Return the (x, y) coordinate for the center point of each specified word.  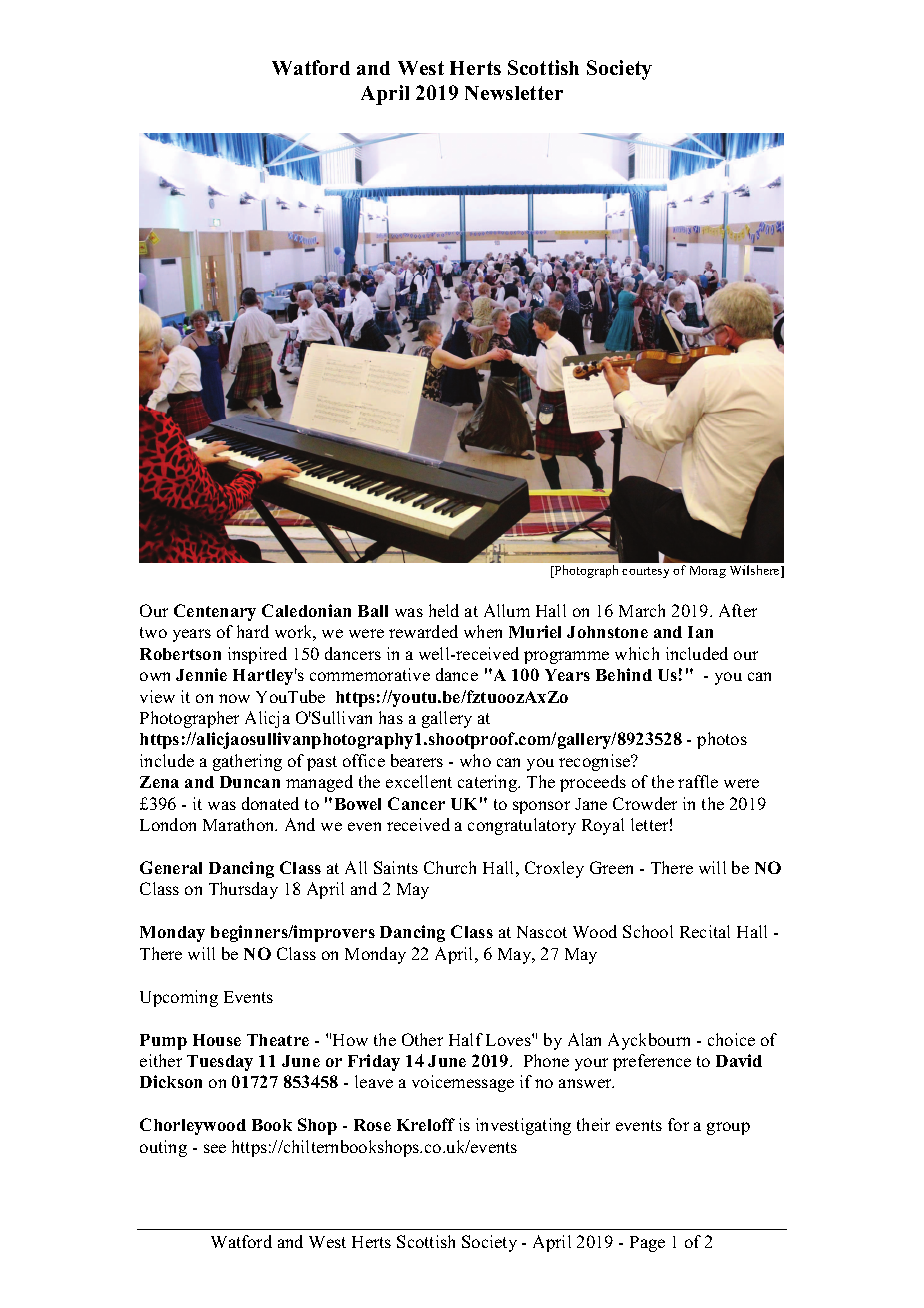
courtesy (645, 572)
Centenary (215, 612)
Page (647, 1244)
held (444, 610)
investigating (523, 1126)
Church (450, 867)
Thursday (243, 890)
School (648, 931)
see (215, 1148)
